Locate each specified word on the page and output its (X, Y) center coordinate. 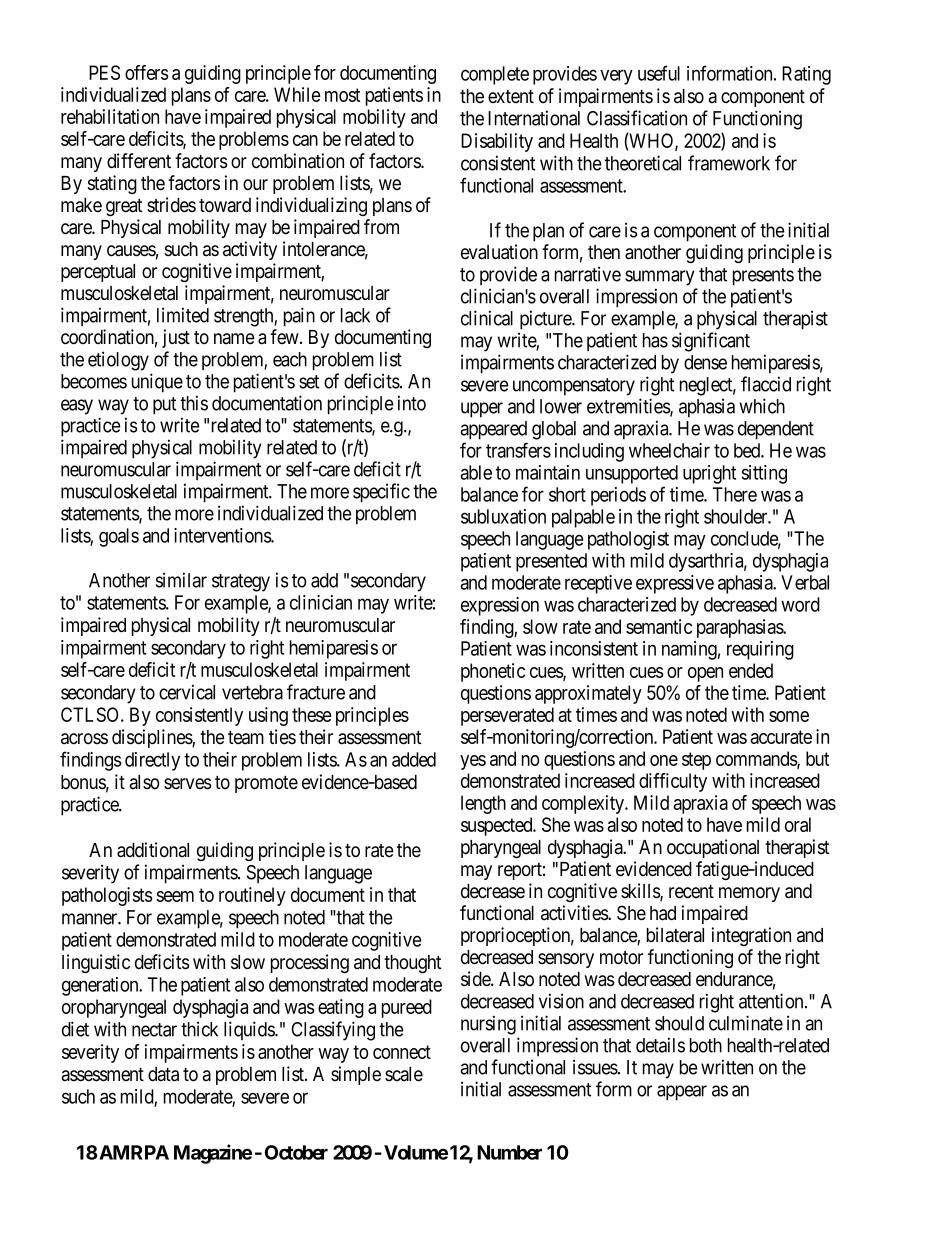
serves (187, 784)
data (163, 1074)
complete (495, 75)
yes (473, 762)
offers (147, 72)
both (706, 1045)
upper (482, 410)
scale (404, 1074)
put (164, 406)
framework (729, 163)
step (696, 761)
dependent (776, 430)
